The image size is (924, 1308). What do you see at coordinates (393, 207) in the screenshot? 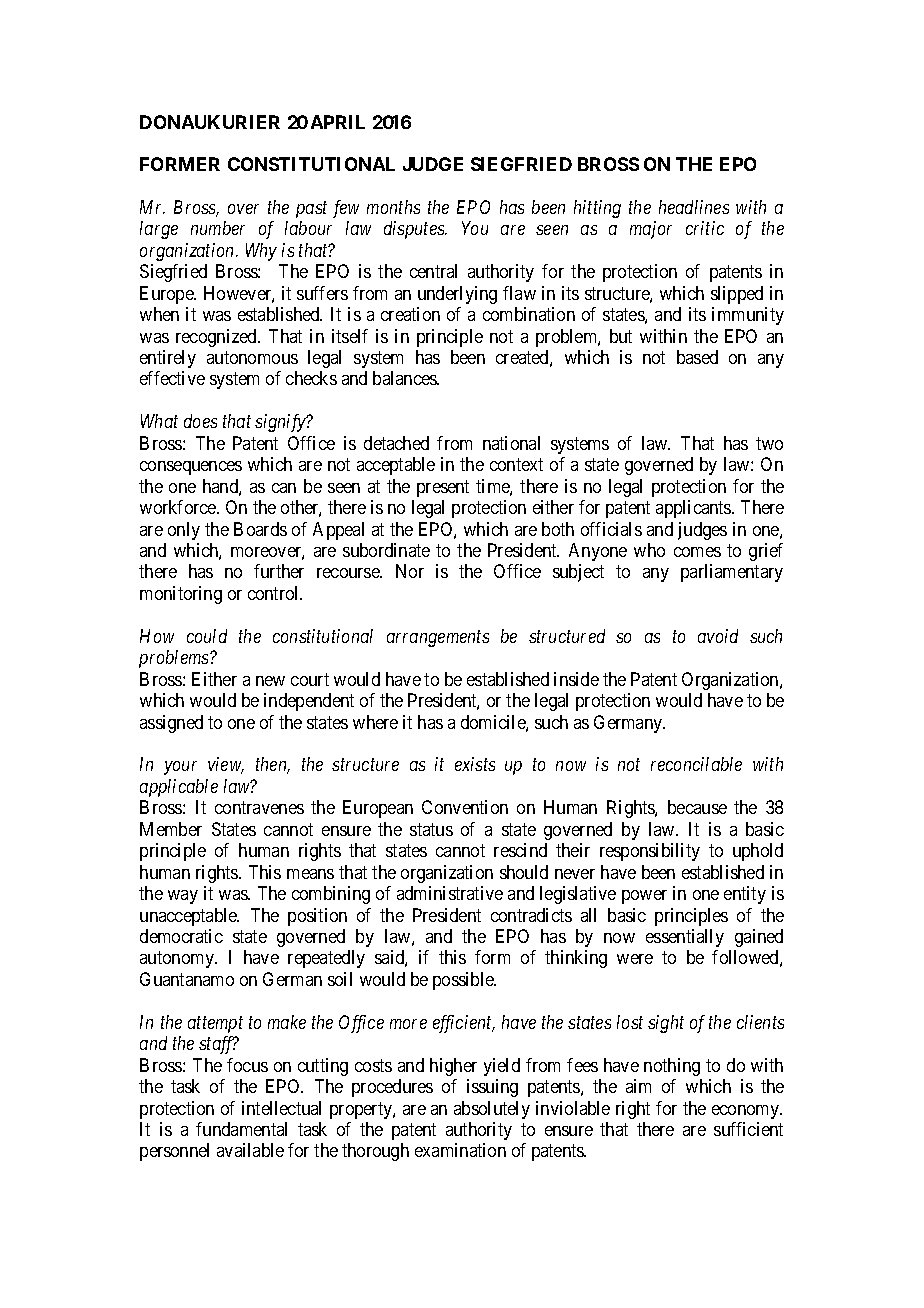
I see `months` at bounding box center [393, 207].
